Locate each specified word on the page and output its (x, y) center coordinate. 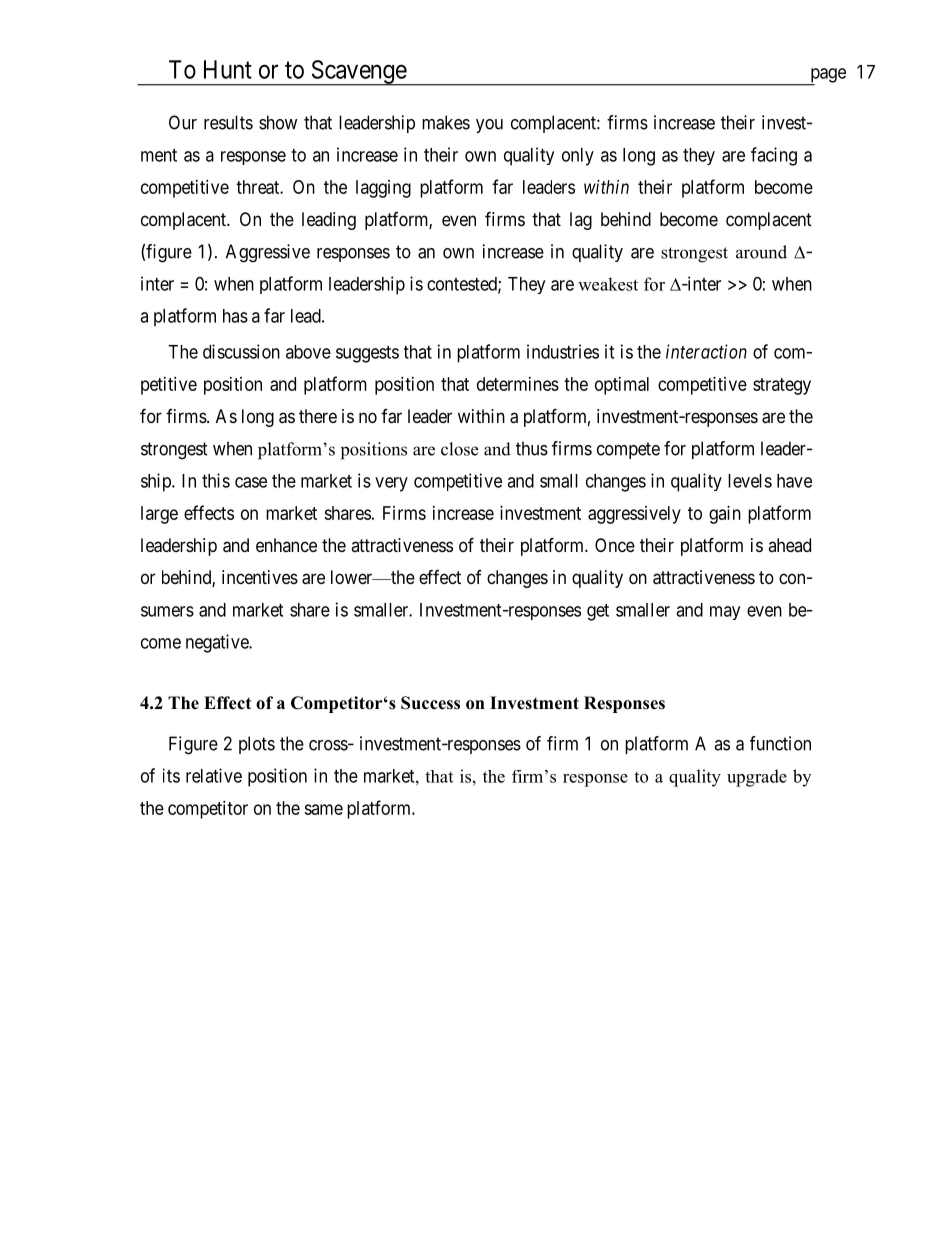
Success (430, 703)
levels (750, 481)
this (216, 480)
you (489, 126)
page (827, 76)
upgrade (757, 778)
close (459, 449)
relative (214, 775)
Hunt (228, 69)
